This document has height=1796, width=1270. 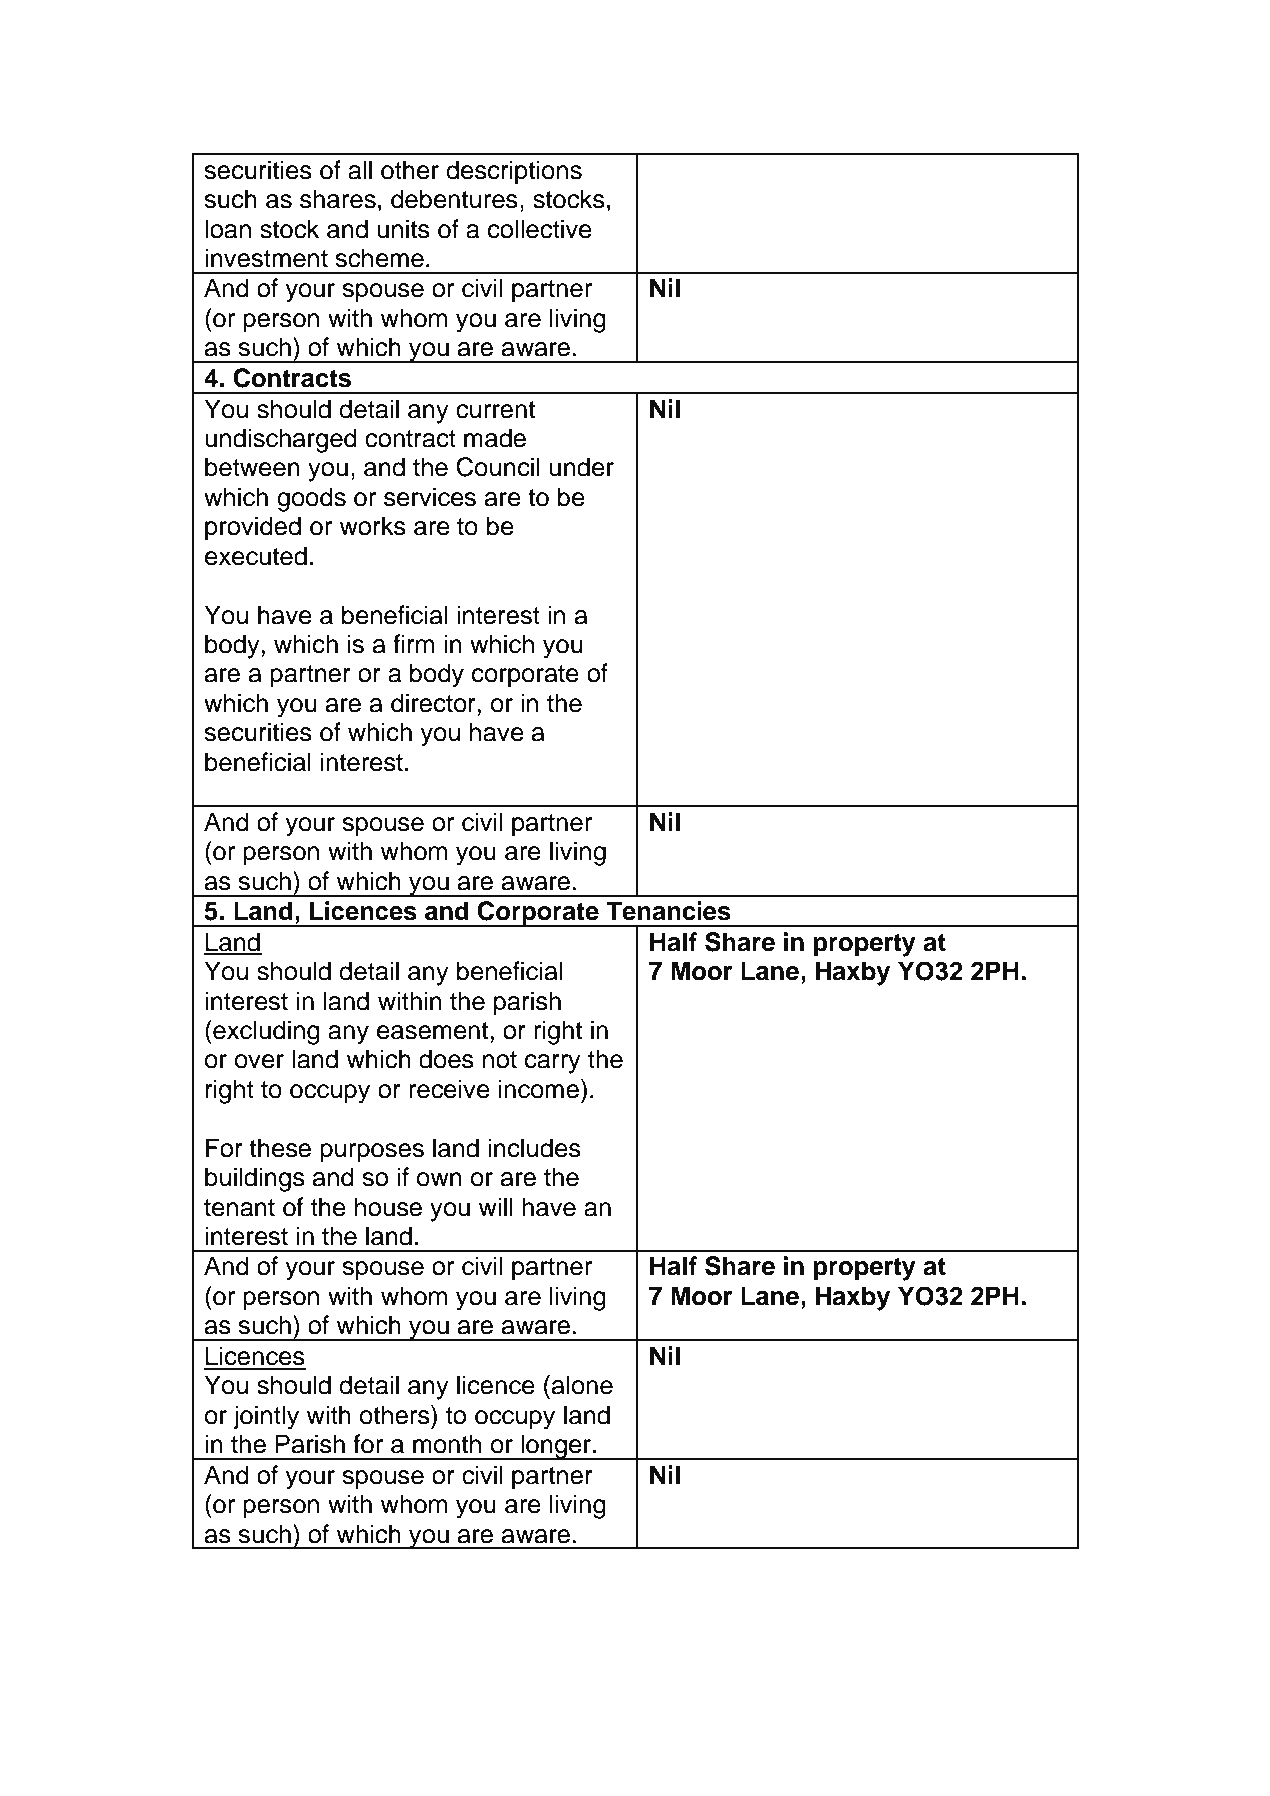 I want to click on Tenancies, so click(x=668, y=911).
